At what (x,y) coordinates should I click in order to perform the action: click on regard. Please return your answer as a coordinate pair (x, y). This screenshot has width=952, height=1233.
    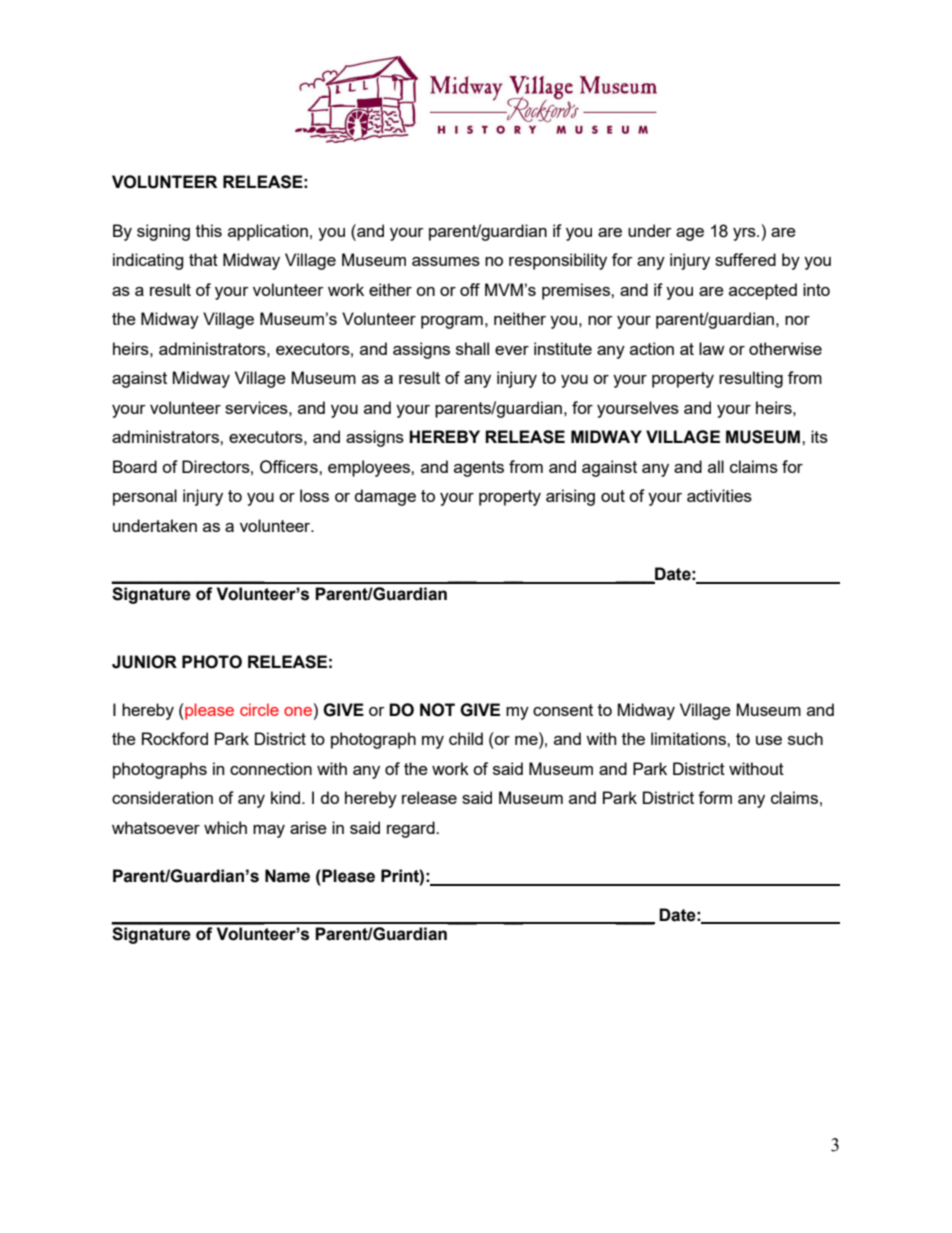
    Looking at the image, I should click on (412, 829).
